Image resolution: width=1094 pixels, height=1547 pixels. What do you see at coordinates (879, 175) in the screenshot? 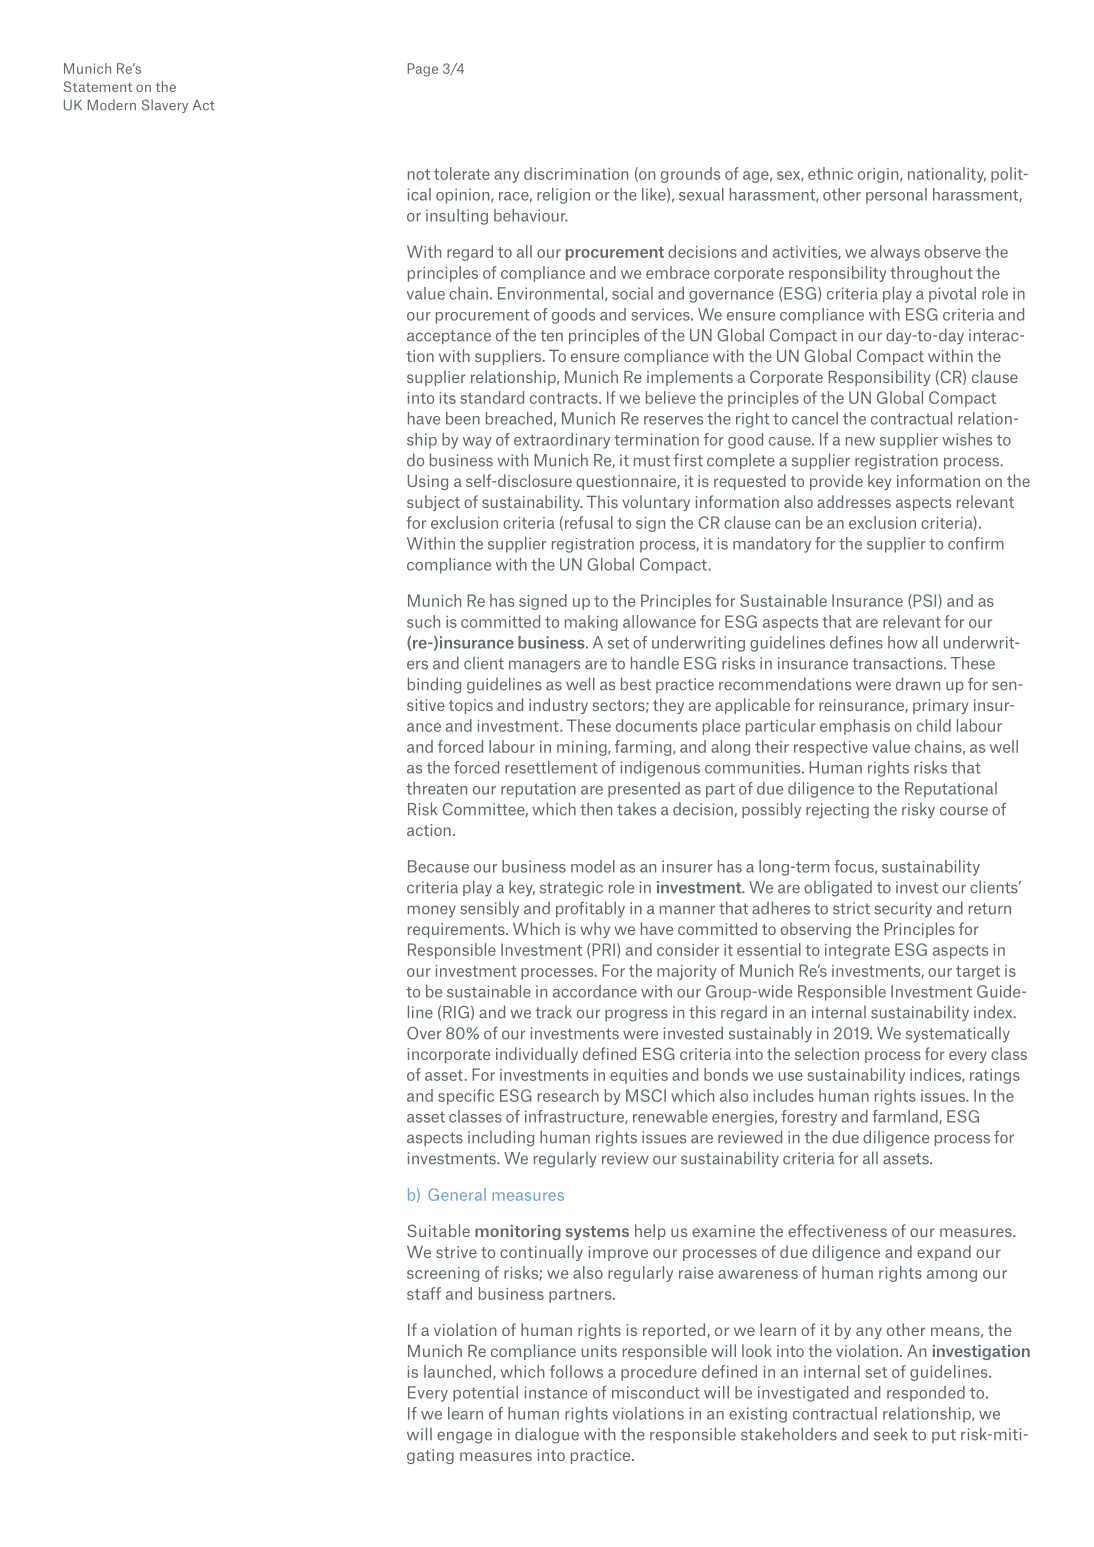
I see `origin` at bounding box center [879, 175].
